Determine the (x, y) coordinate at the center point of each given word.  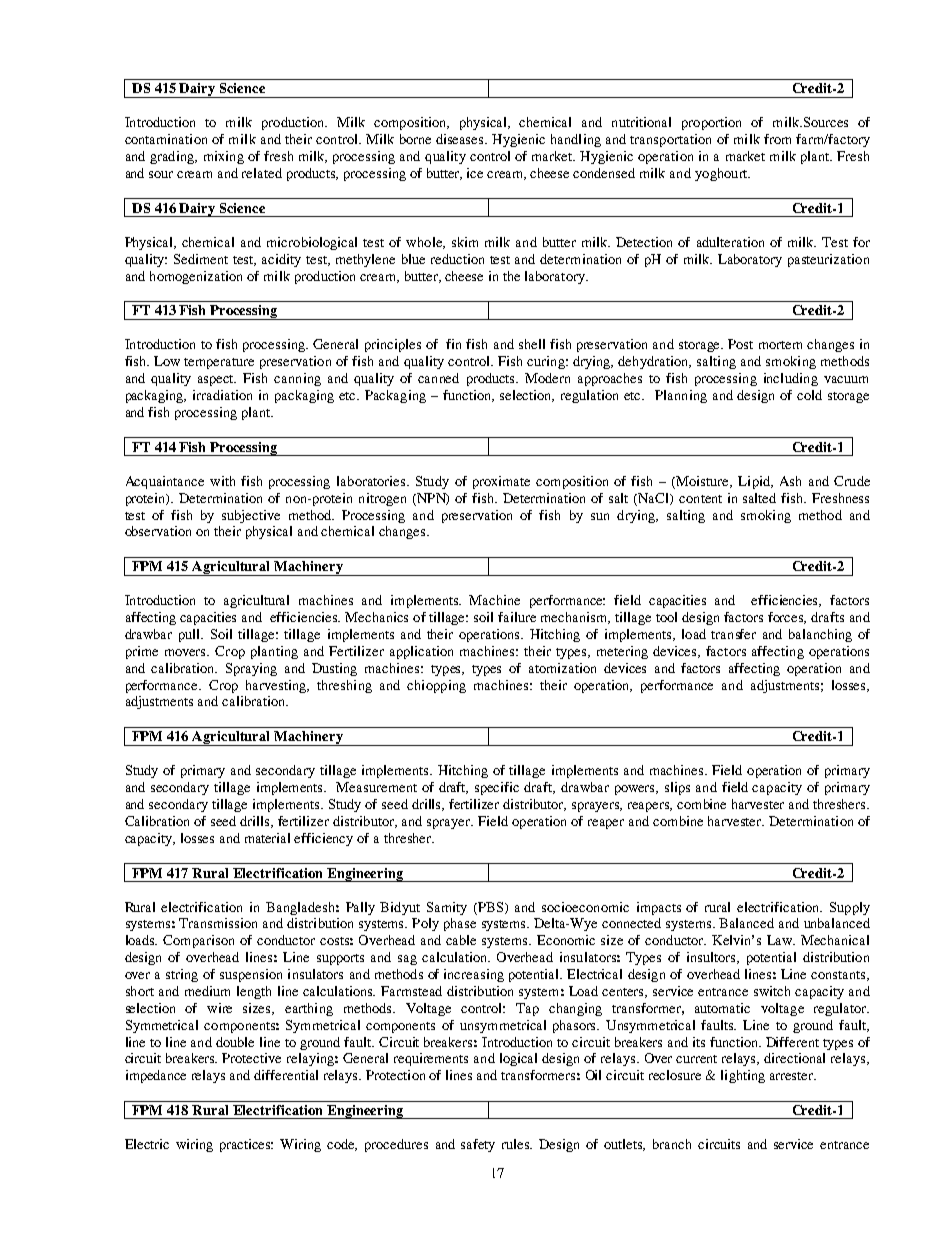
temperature (219, 363)
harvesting (277, 686)
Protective (251, 1058)
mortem (780, 345)
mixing (224, 157)
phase (460, 924)
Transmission (218, 923)
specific (497, 788)
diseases (461, 139)
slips (677, 788)
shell (532, 344)
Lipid (755, 482)
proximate (501, 482)
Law (781, 940)
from (777, 139)
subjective (251, 516)
